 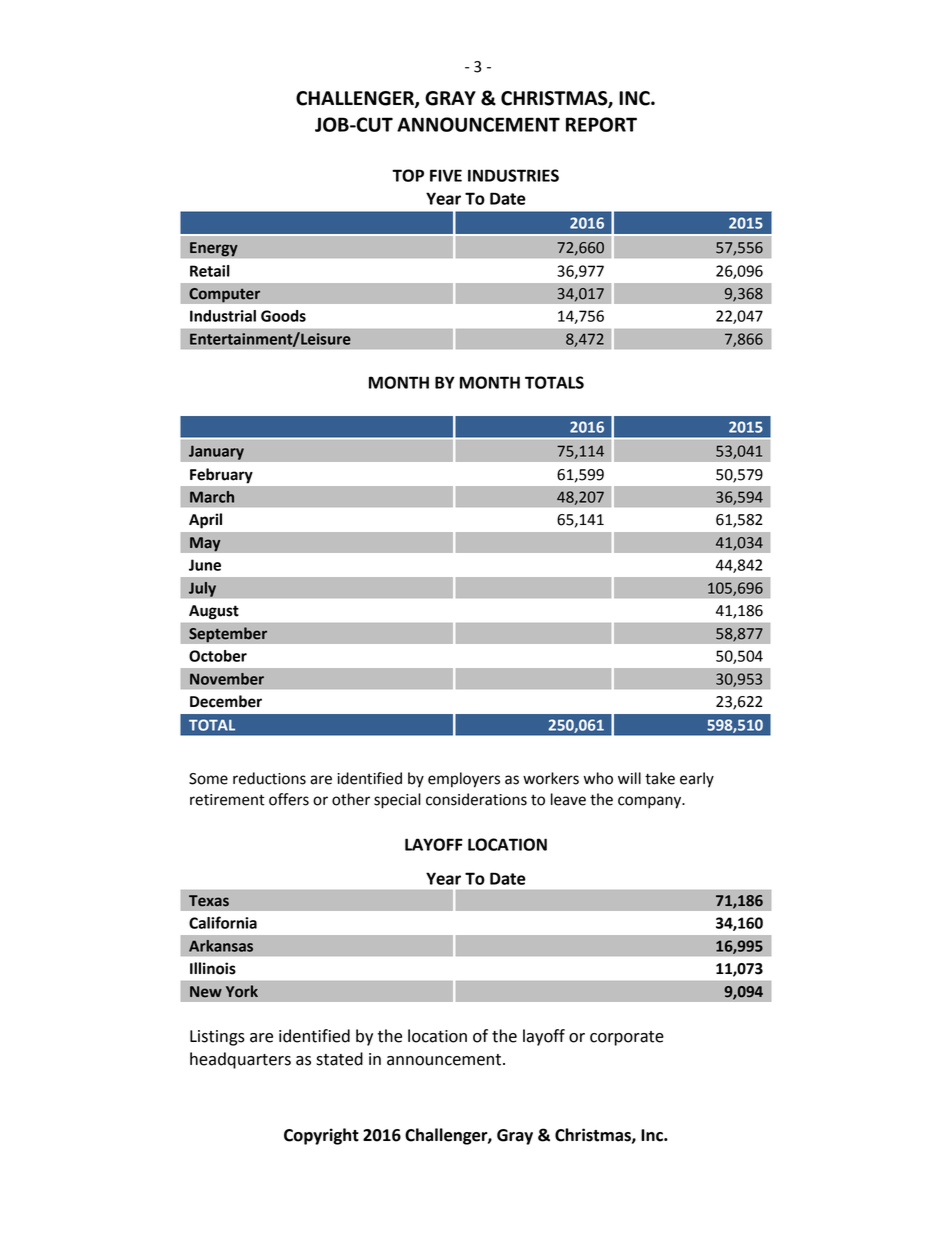 I want to click on will, so click(x=629, y=778).
